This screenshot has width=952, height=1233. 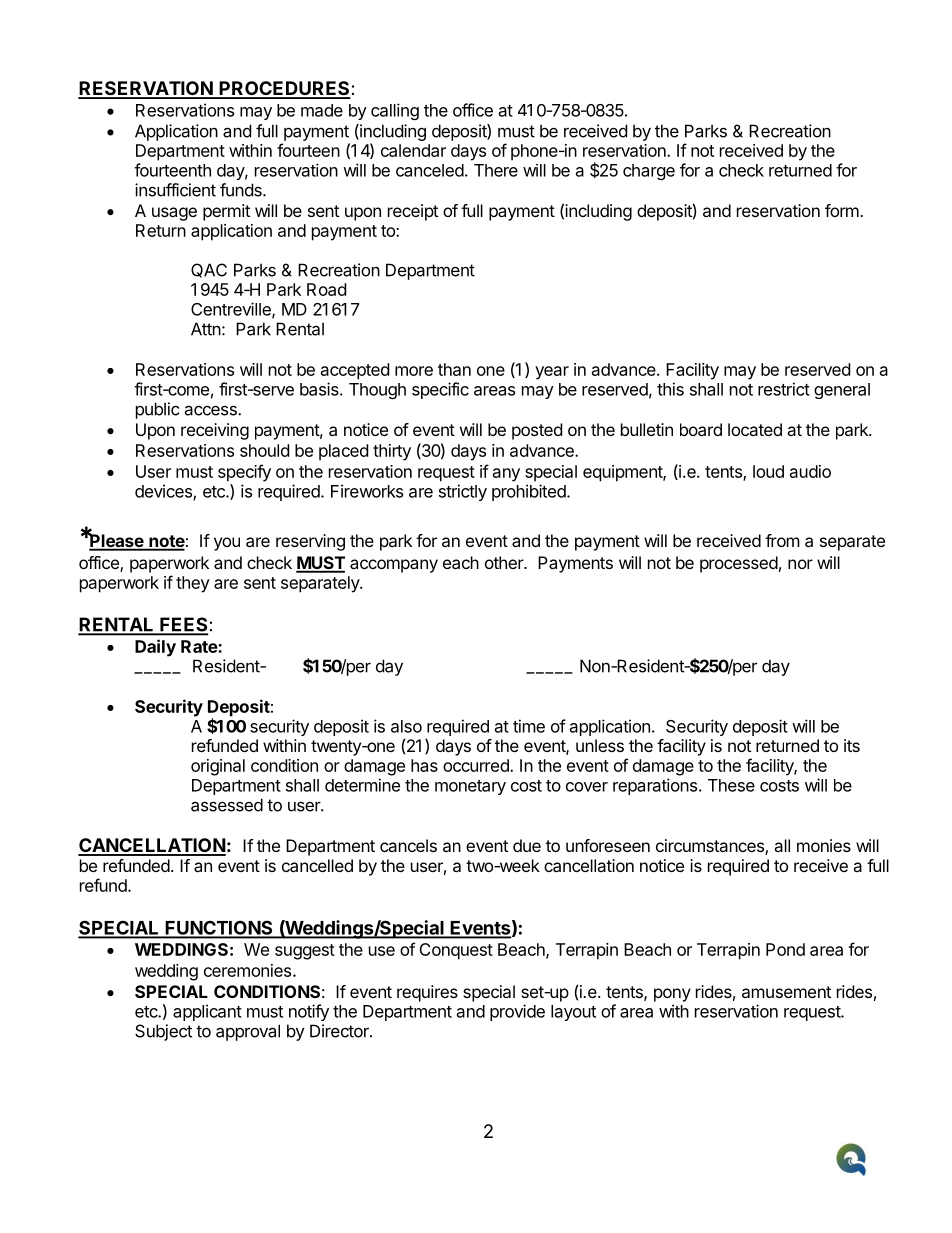 I want to click on restrict, so click(x=784, y=389).
